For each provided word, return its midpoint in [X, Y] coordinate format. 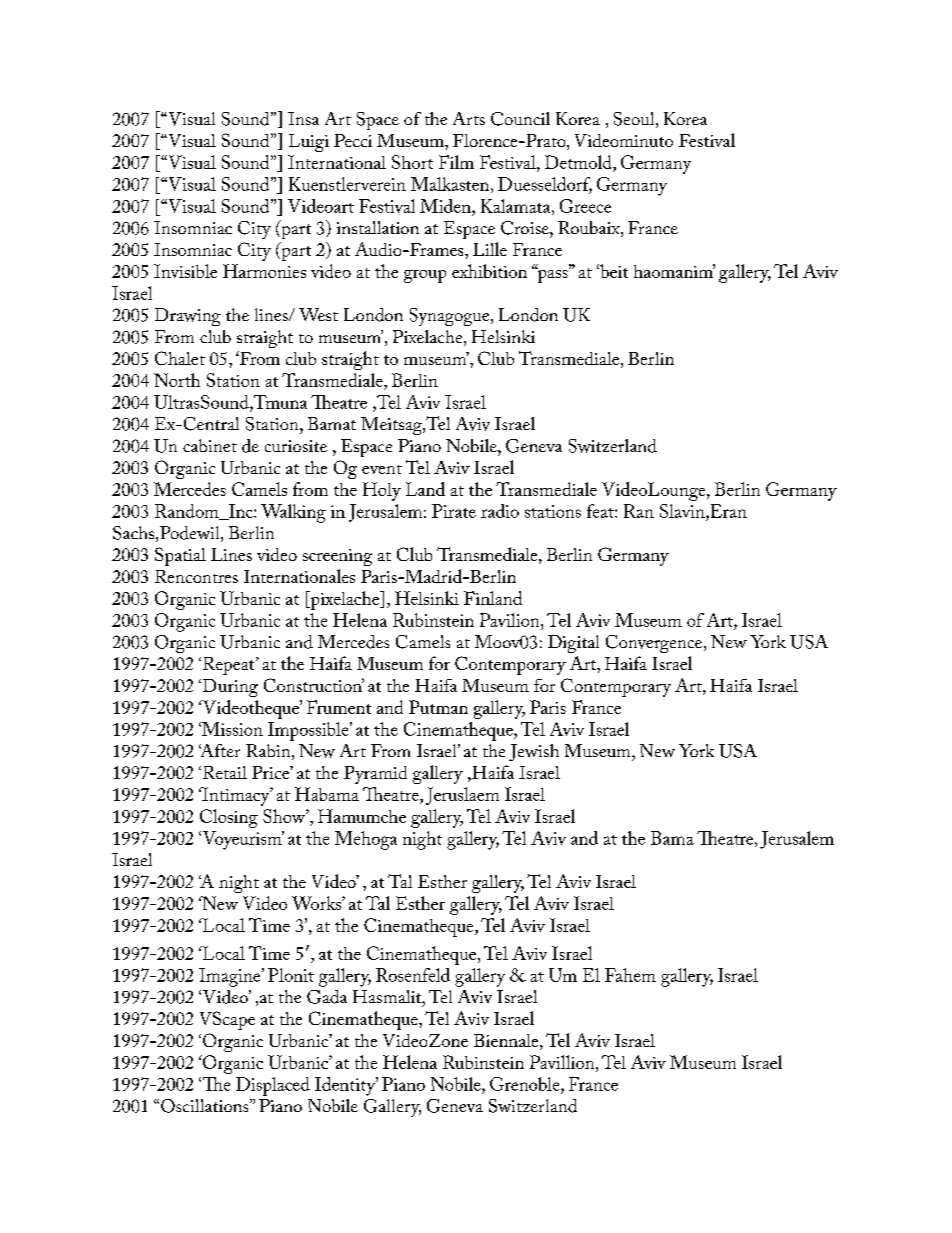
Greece [585, 206]
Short [412, 162]
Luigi [309, 143]
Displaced [273, 1086]
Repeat [230, 666]
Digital [573, 644]
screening [337, 557]
